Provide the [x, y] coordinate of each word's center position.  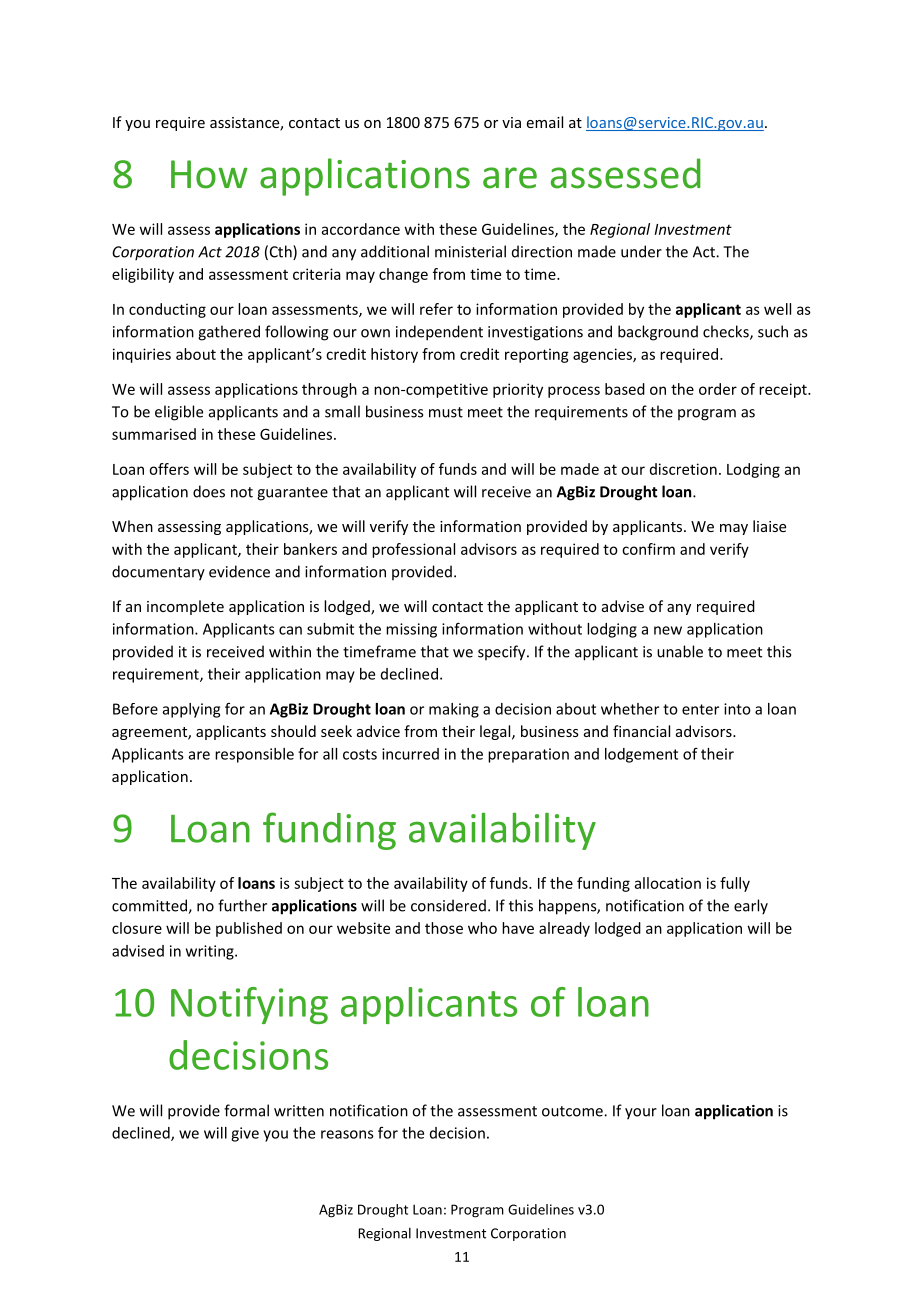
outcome [573, 1111]
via [511, 122]
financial [641, 731]
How [209, 174]
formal [246, 1110]
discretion [683, 469]
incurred [410, 754]
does [209, 491]
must [446, 412]
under [641, 251]
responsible [254, 755]
